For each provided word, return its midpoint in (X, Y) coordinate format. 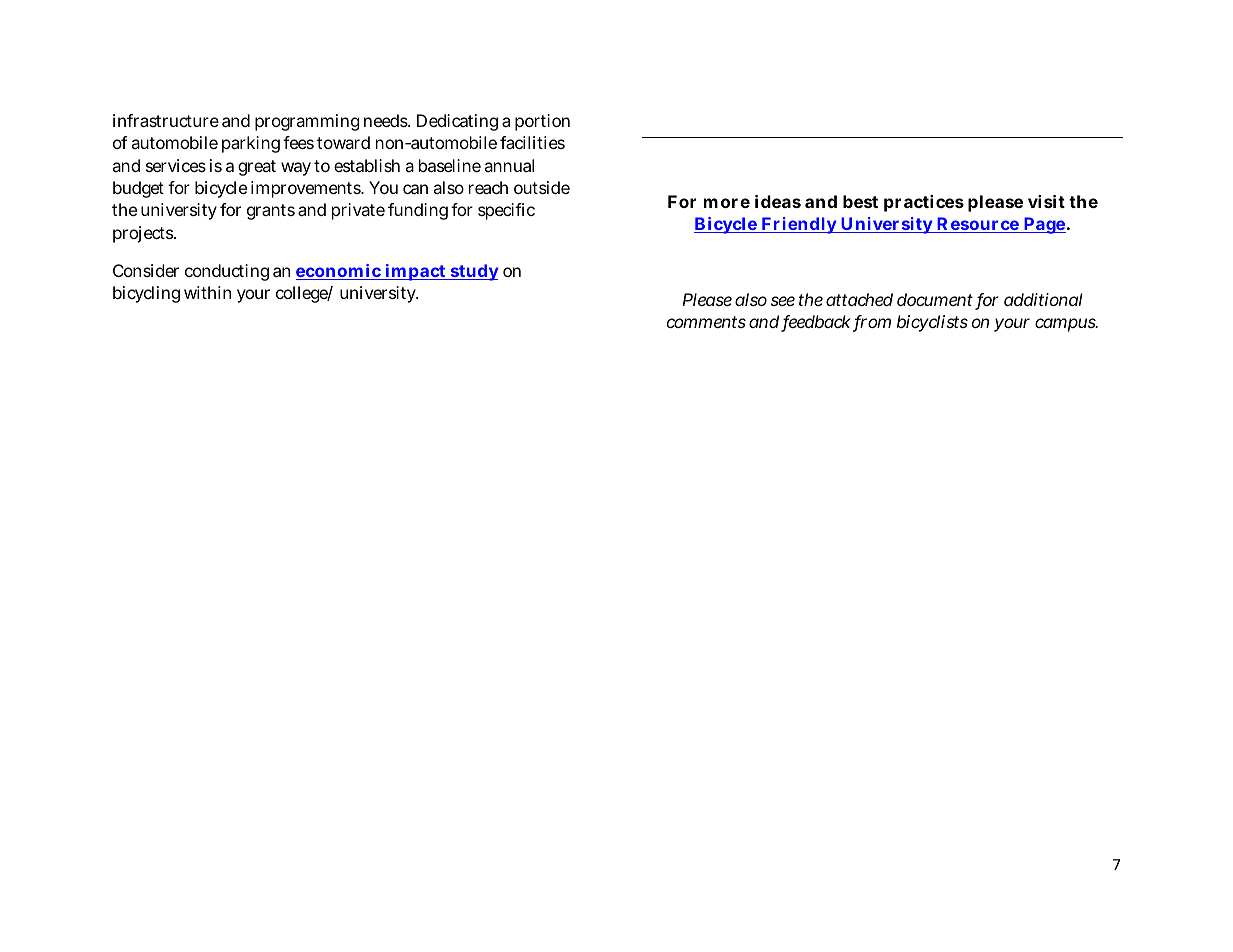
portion (542, 122)
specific (506, 211)
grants (271, 212)
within (207, 292)
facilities (532, 142)
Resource (978, 225)
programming (307, 122)
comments (706, 322)
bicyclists (932, 323)
